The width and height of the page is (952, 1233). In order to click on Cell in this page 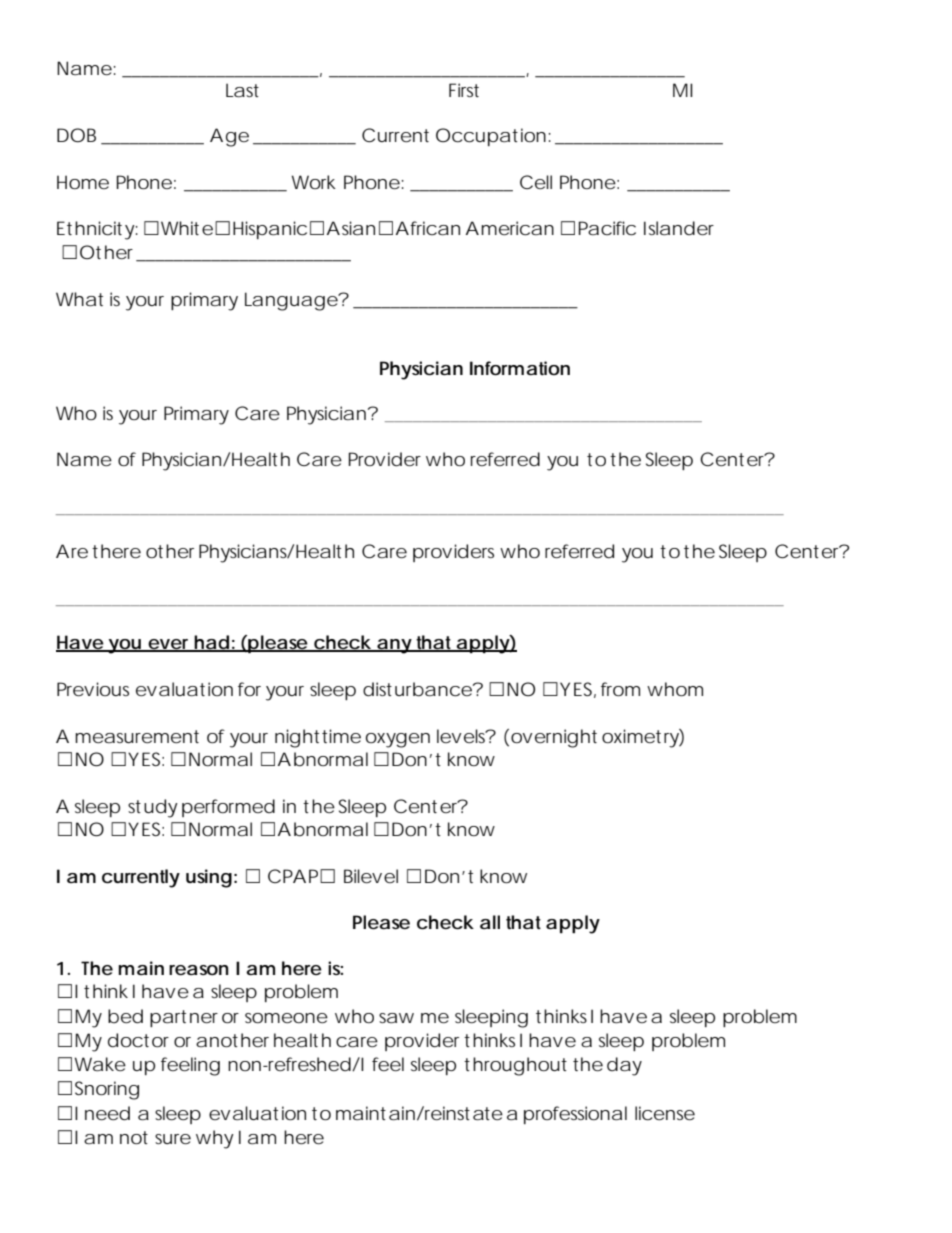, I will do `click(536, 182)`.
